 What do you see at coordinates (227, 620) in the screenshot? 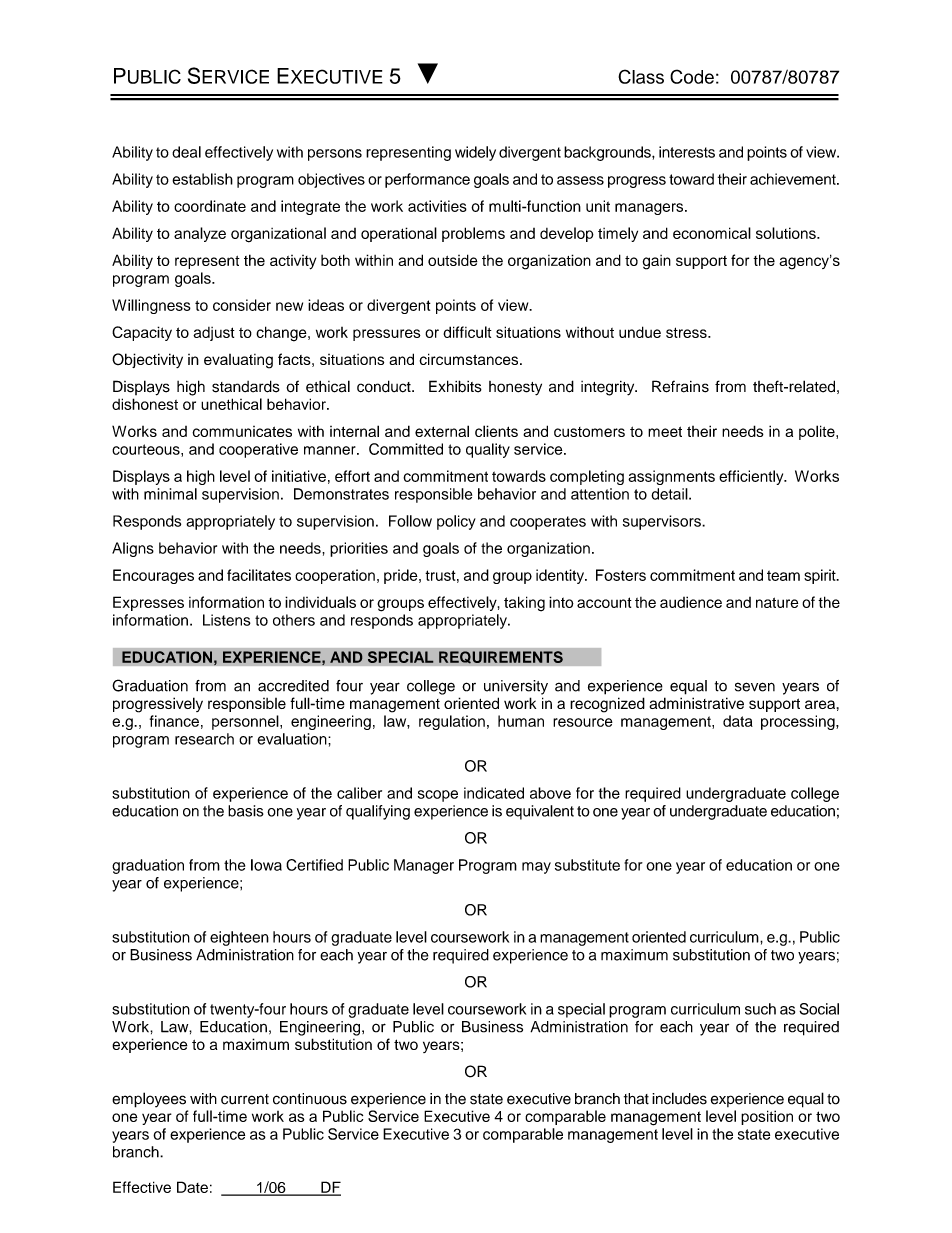
I see `Listens` at bounding box center [227, 620].
